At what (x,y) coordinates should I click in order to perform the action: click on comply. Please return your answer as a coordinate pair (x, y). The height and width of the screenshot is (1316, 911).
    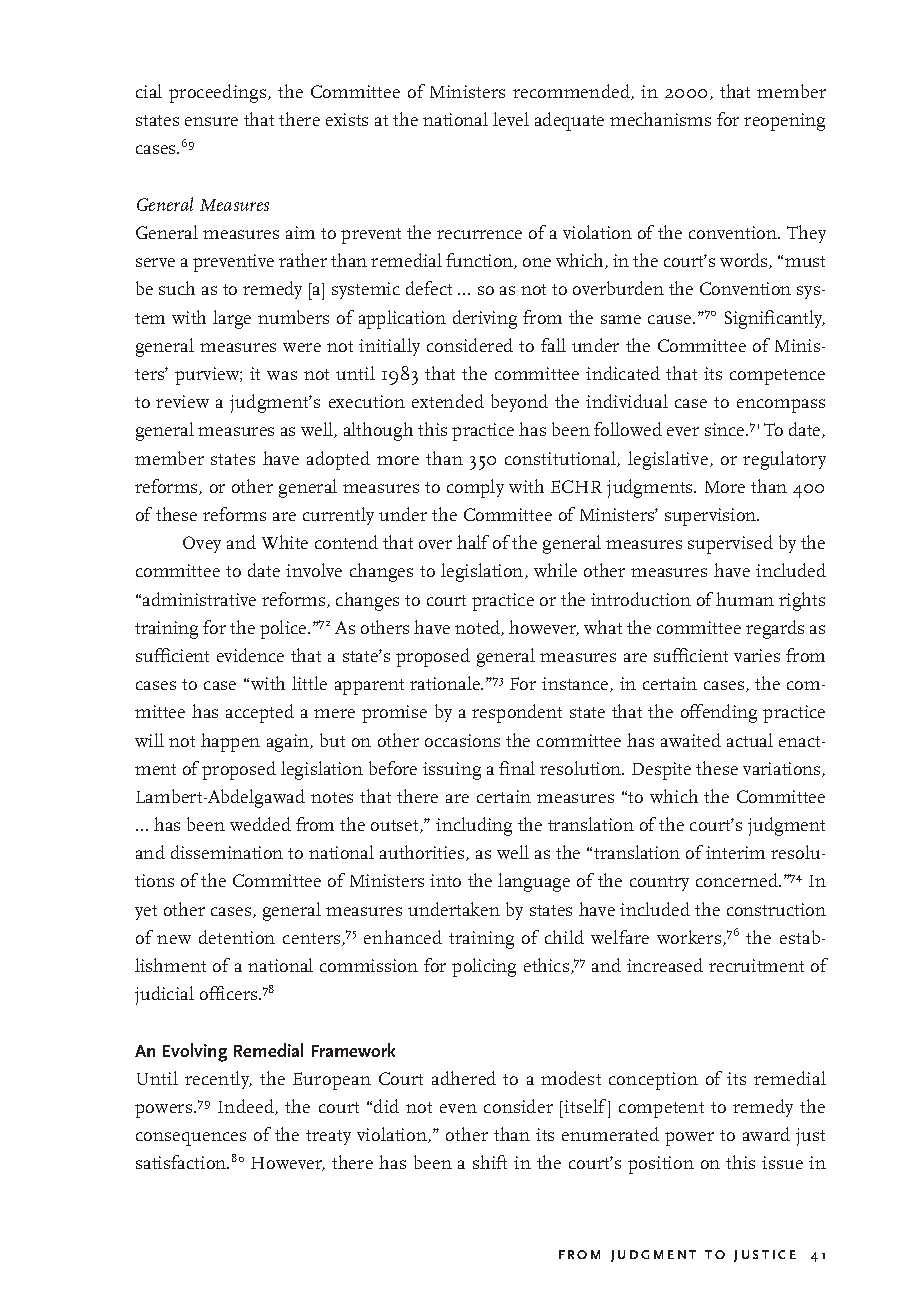
    Looking at the image, I should click on (475, 488).
